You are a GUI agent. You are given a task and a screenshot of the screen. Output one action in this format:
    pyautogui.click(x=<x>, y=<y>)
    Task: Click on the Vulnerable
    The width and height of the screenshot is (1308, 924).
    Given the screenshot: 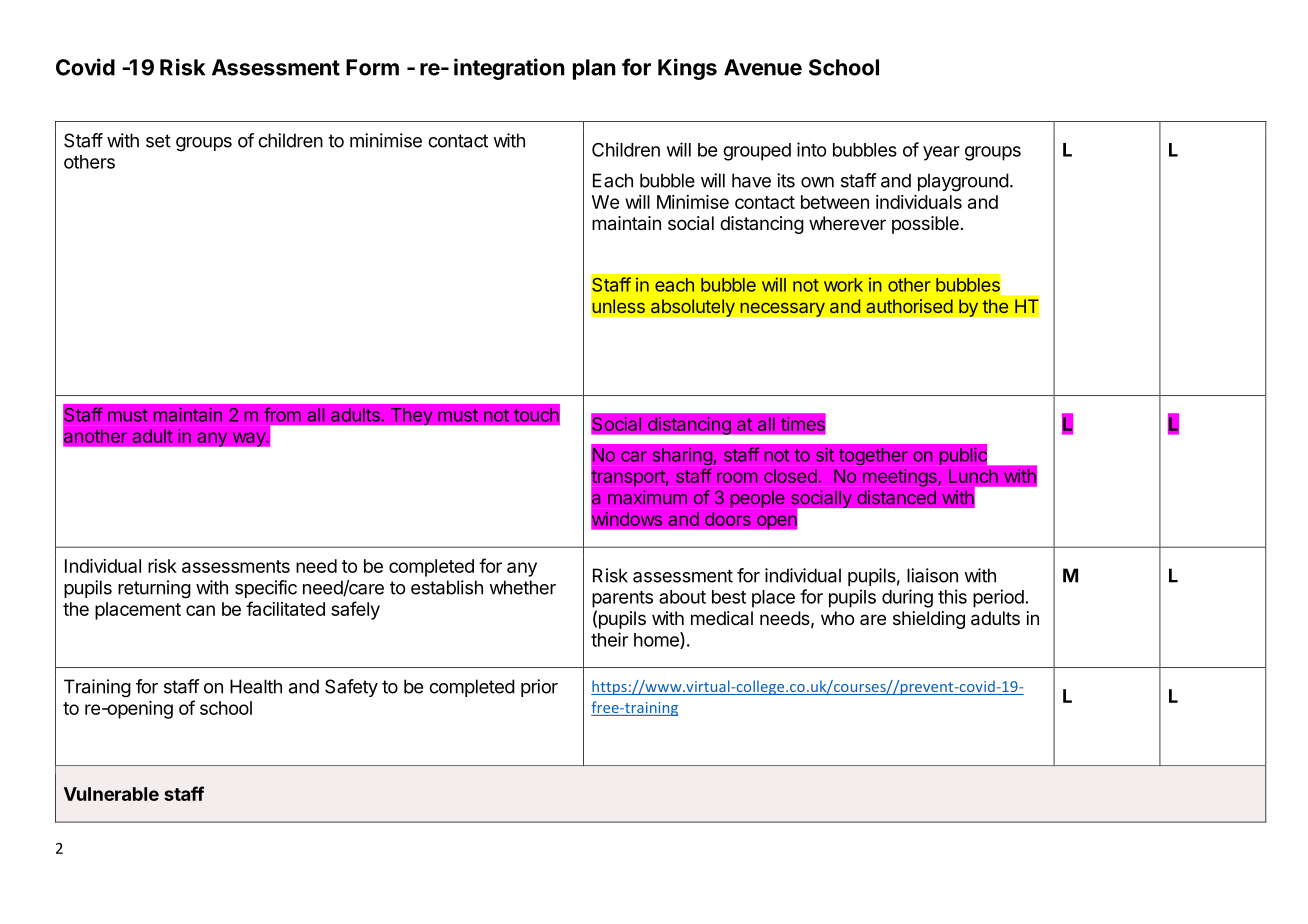 What is the action you would take?
    pyautogui.click(x=111, y=794)
